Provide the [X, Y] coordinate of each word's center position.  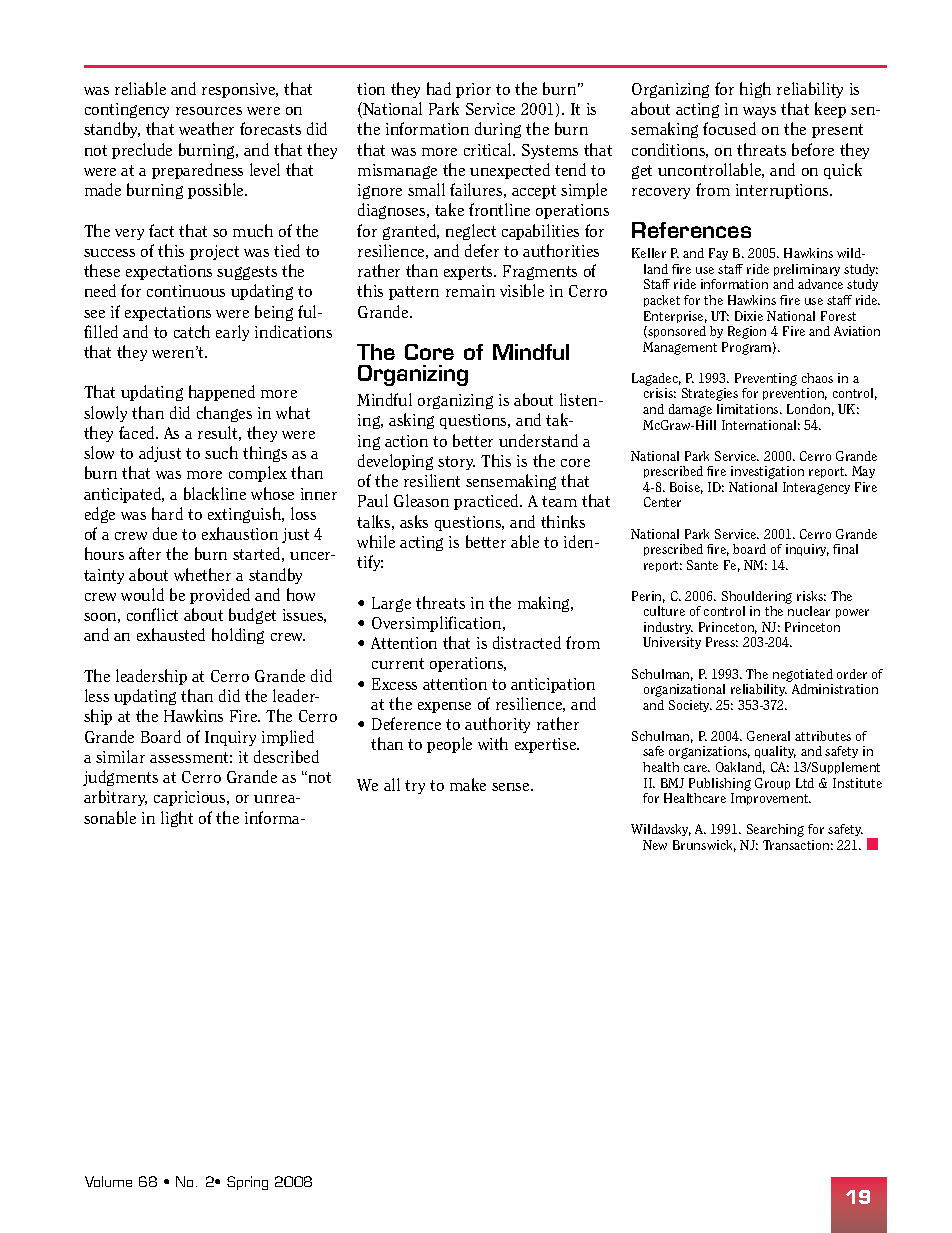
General [768, 736]
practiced [487, 502]
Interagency [816, 488]
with [493, 743]
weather [206, 128]
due [165, 533]
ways [759, 112]
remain [470, 291]
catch [192, 331]
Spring [247, 1183]
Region [747, 332]
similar [120, 756]
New [655, 845]
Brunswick [704, 846]
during [498, 130]
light [177, 819]
